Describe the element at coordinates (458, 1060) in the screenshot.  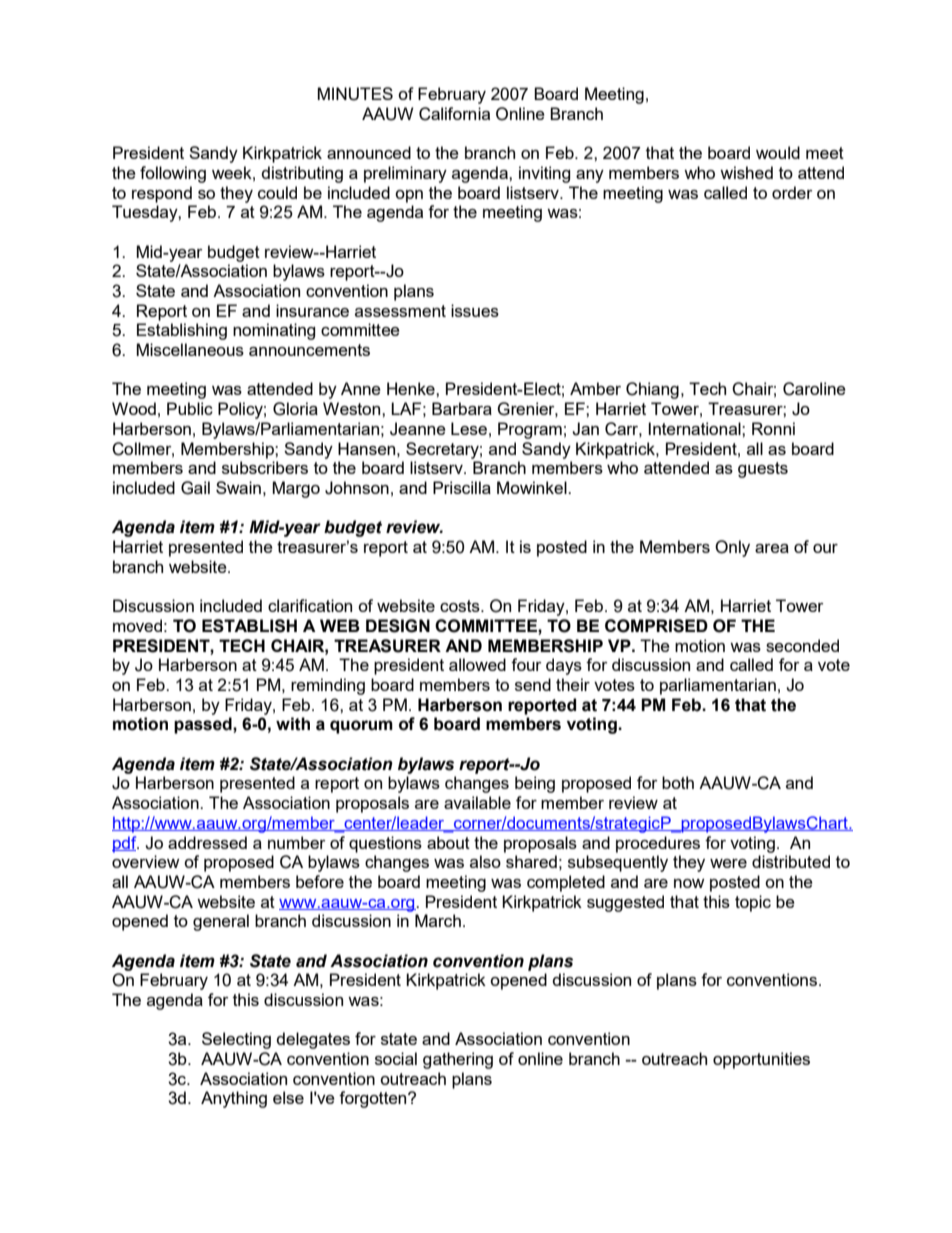
I see `gathering` at that location.
